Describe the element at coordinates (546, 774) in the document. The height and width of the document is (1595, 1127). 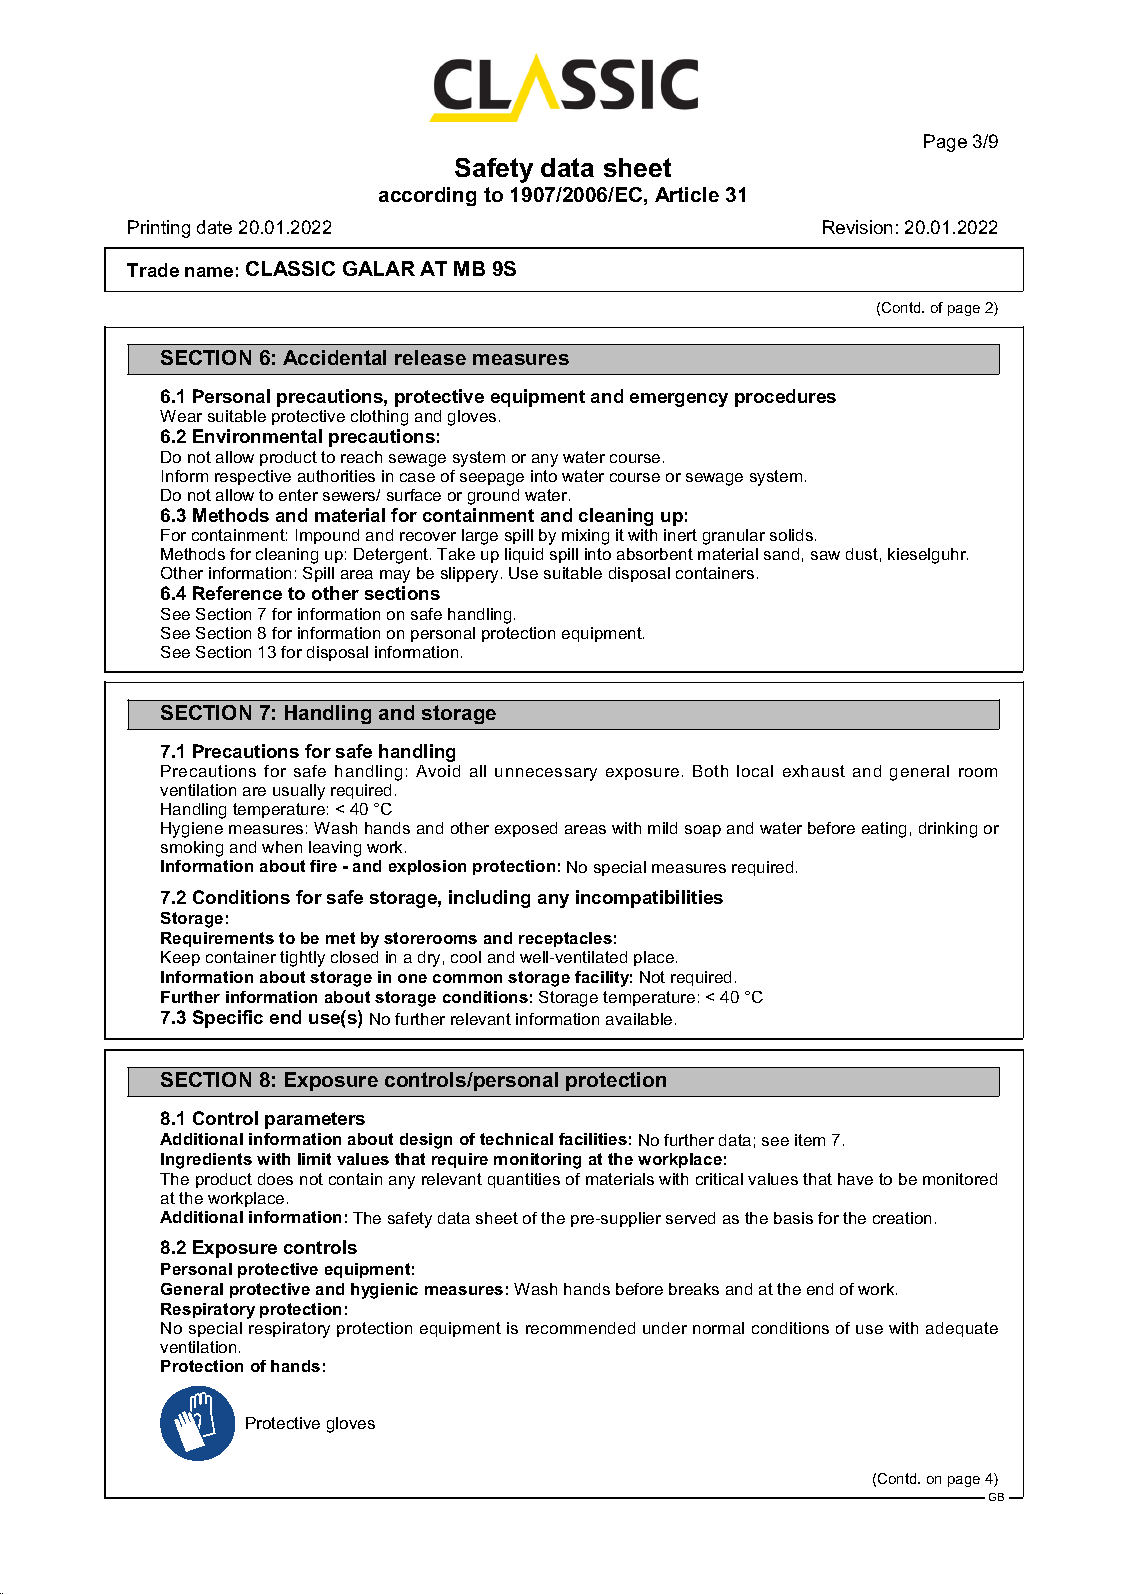
I see `unnecessary` at that location.
